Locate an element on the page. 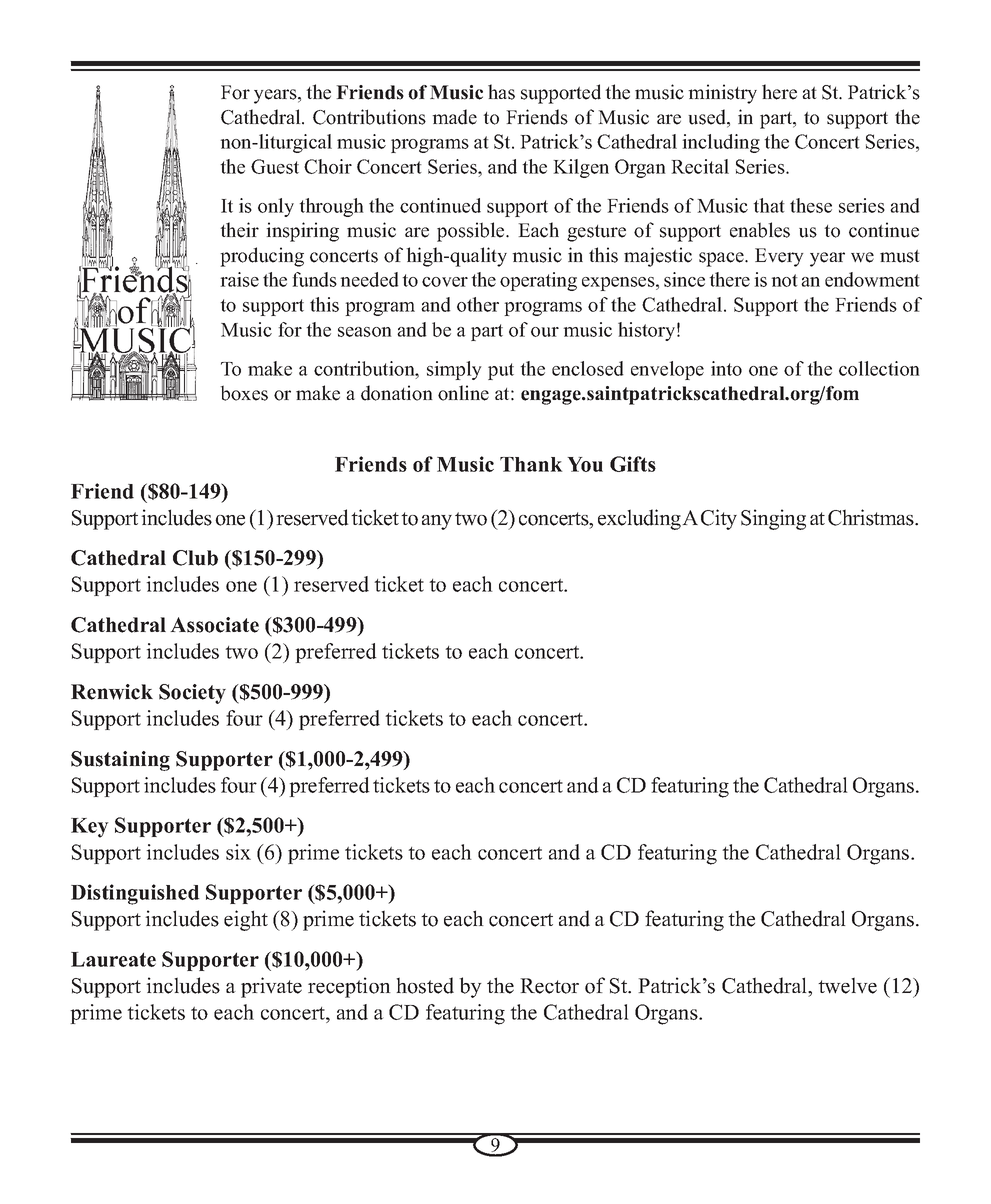 This document has width=991, height=1204. made is located at coordinates (454, 117).
